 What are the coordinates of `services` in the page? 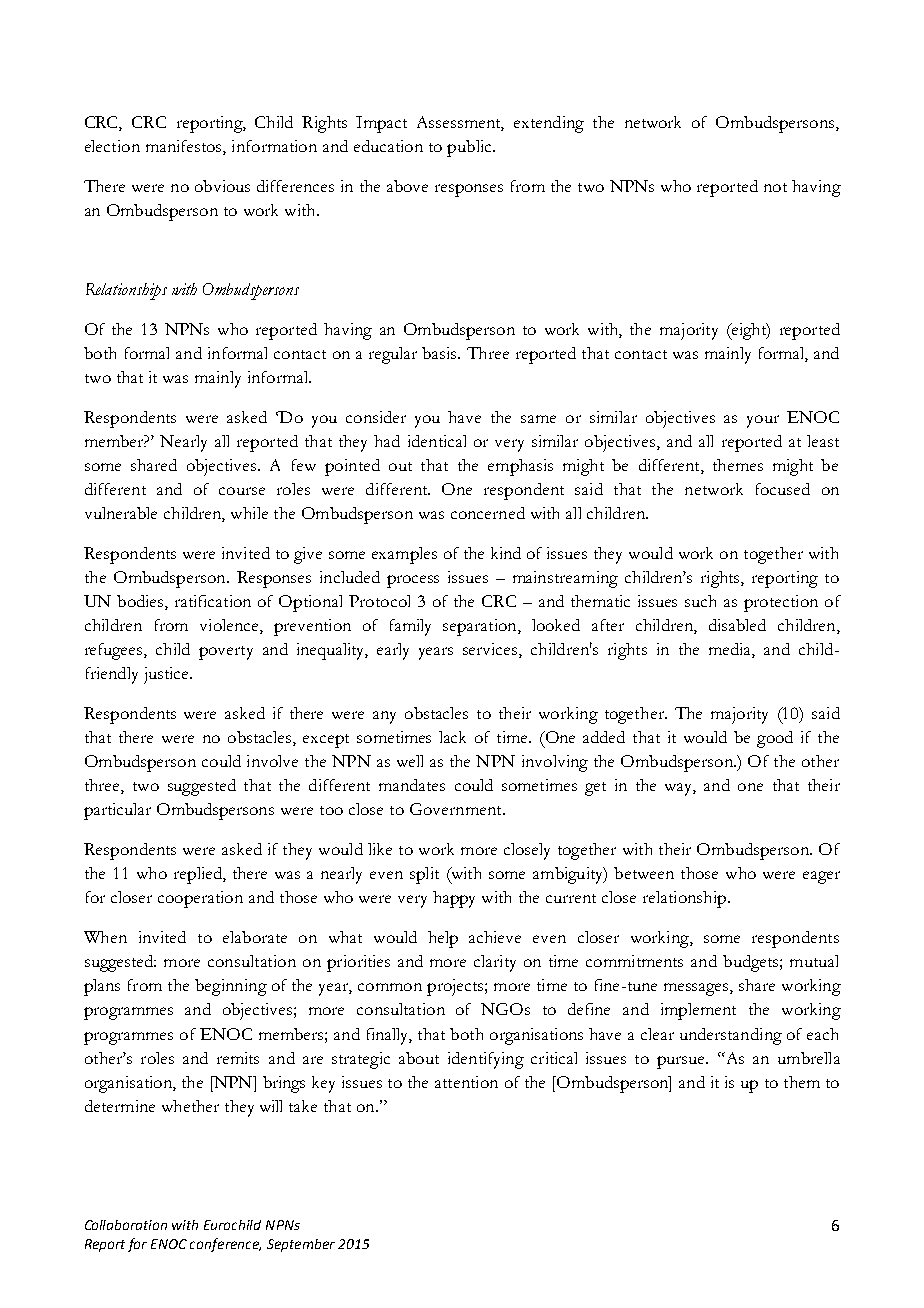 It's located at (491, 650).
